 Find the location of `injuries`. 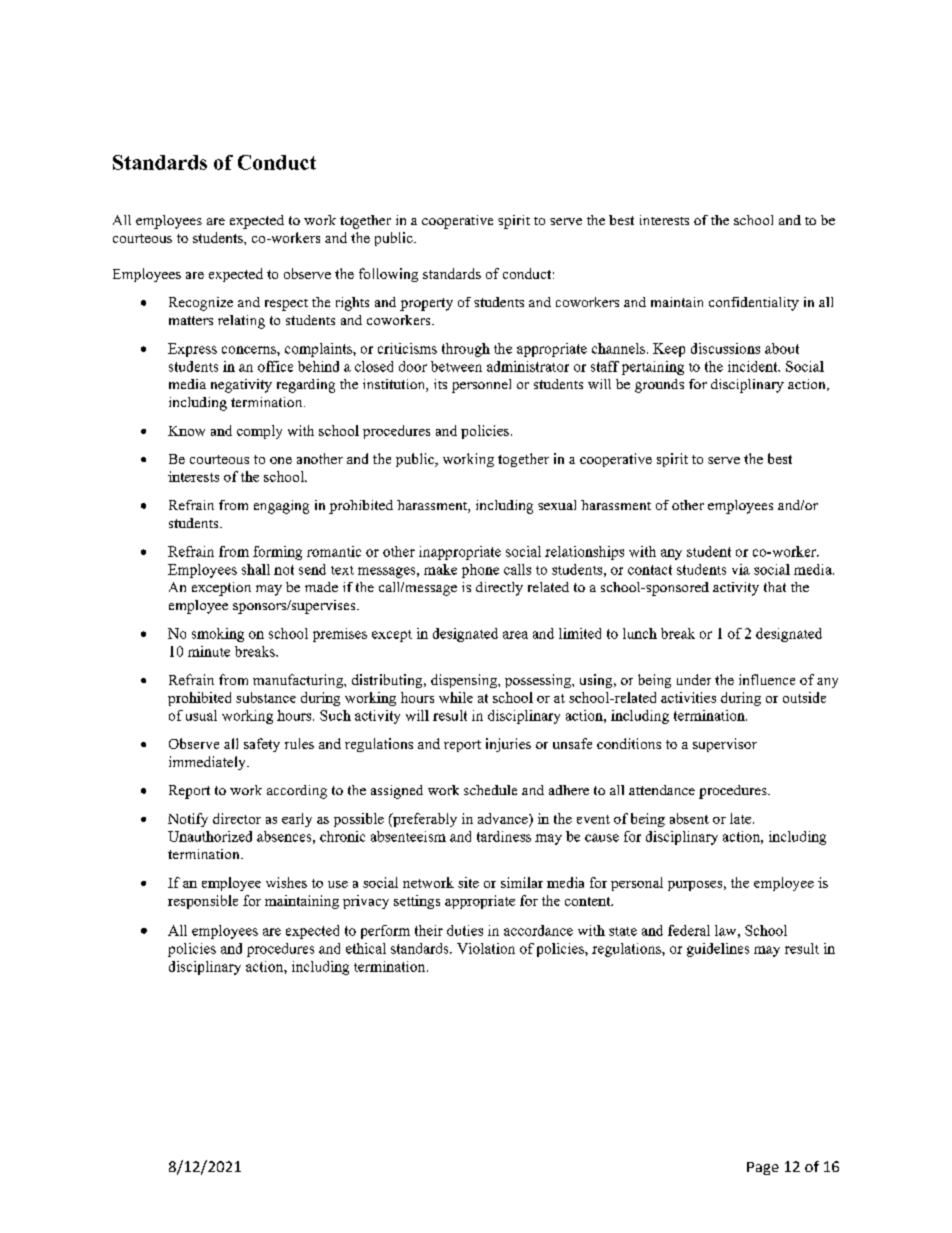

injuries is located at coordinates (508, 745).
